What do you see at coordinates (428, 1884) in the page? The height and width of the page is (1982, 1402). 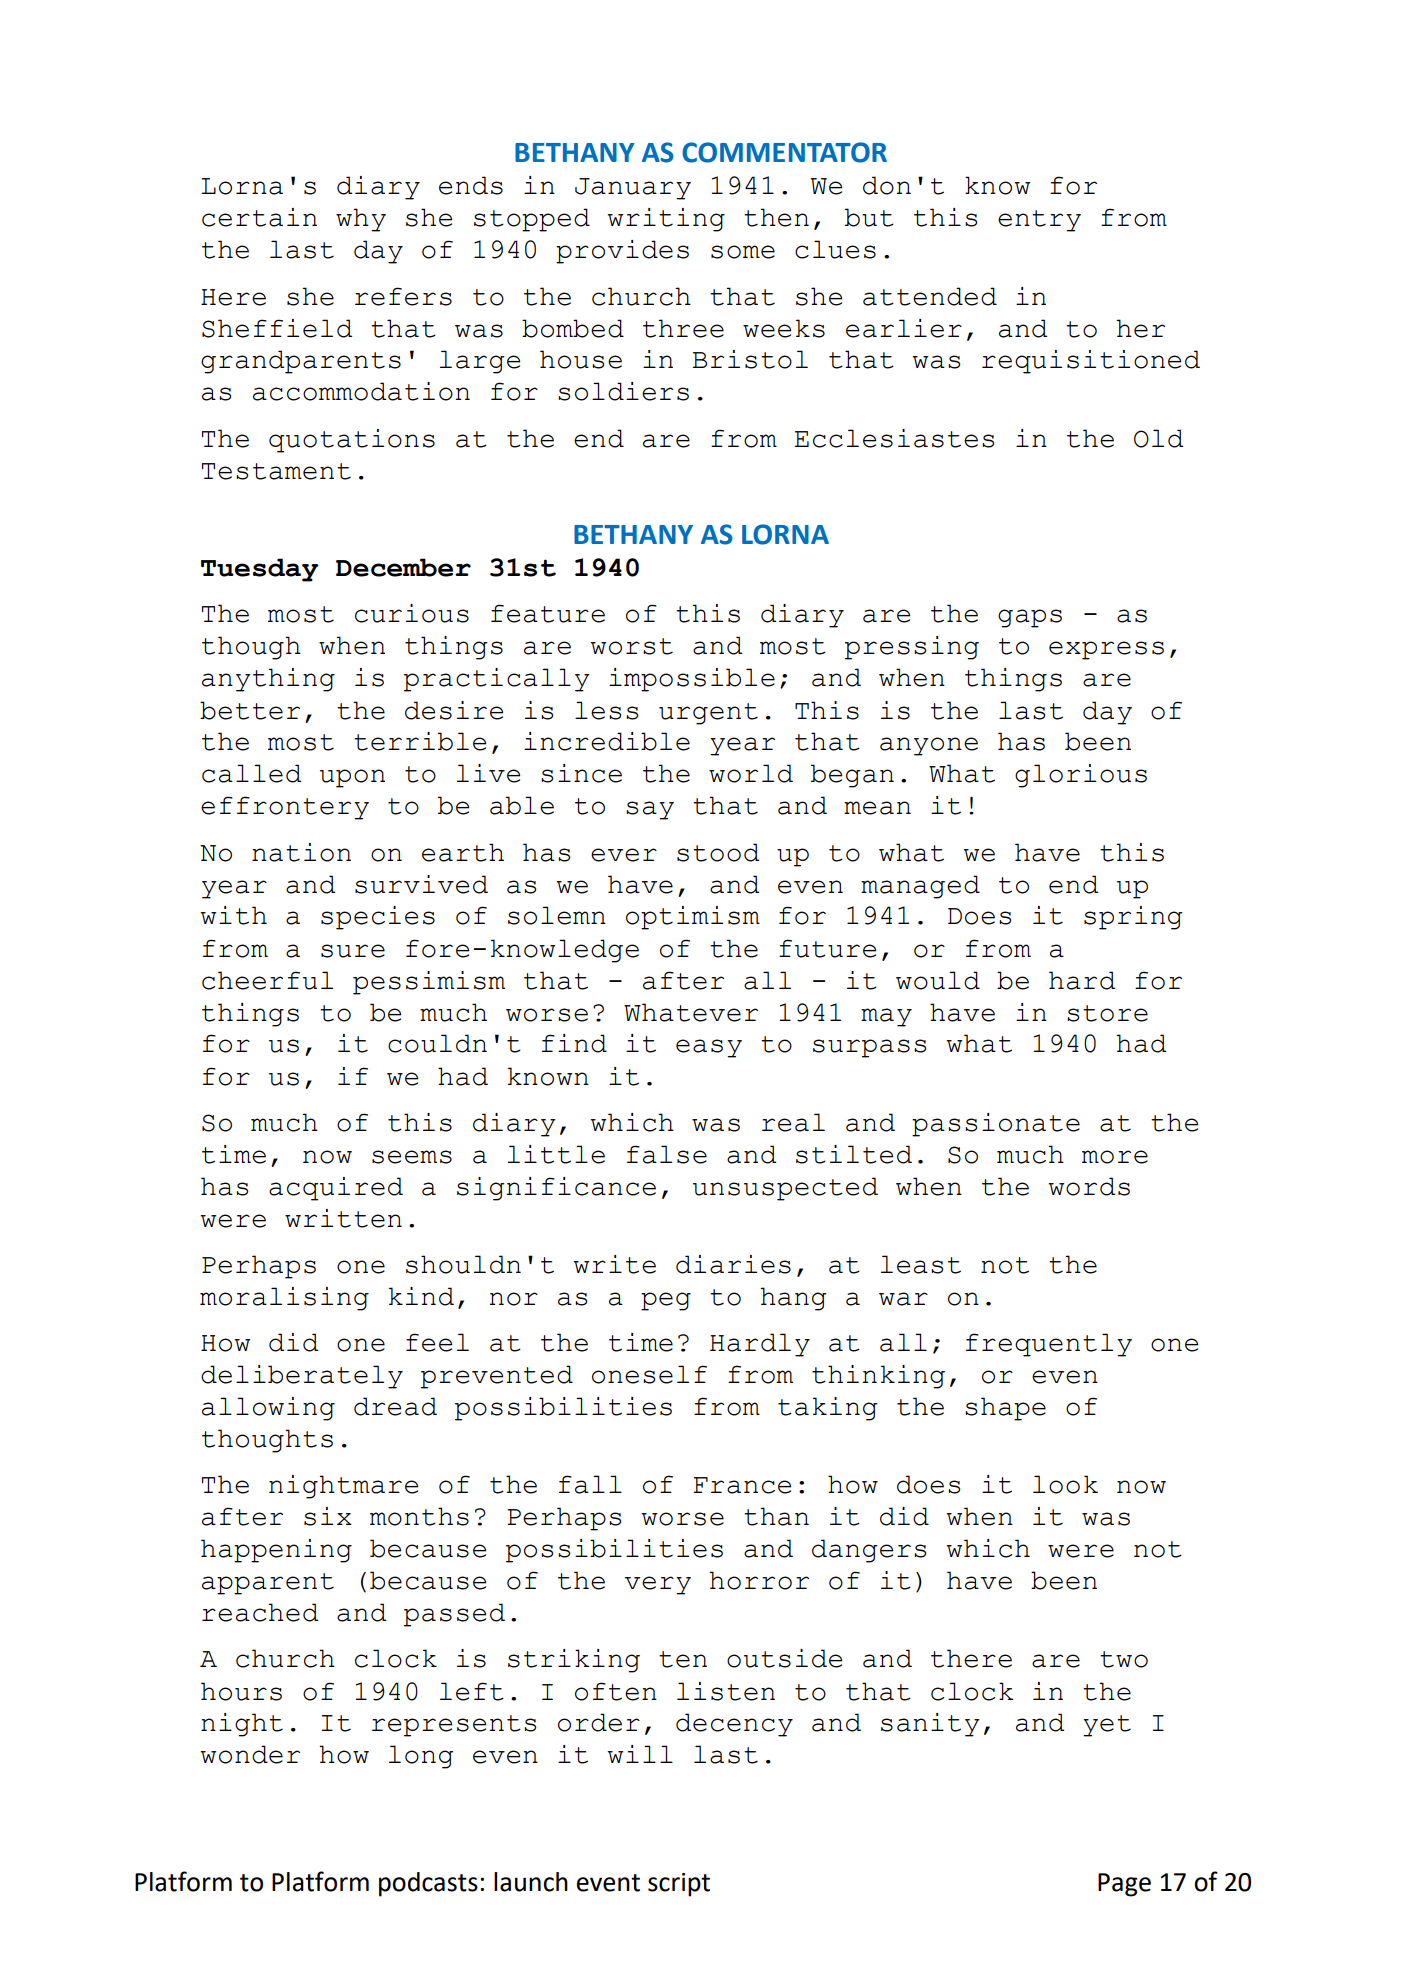 I see `podcasts` at bounding box center [428, 1884].
